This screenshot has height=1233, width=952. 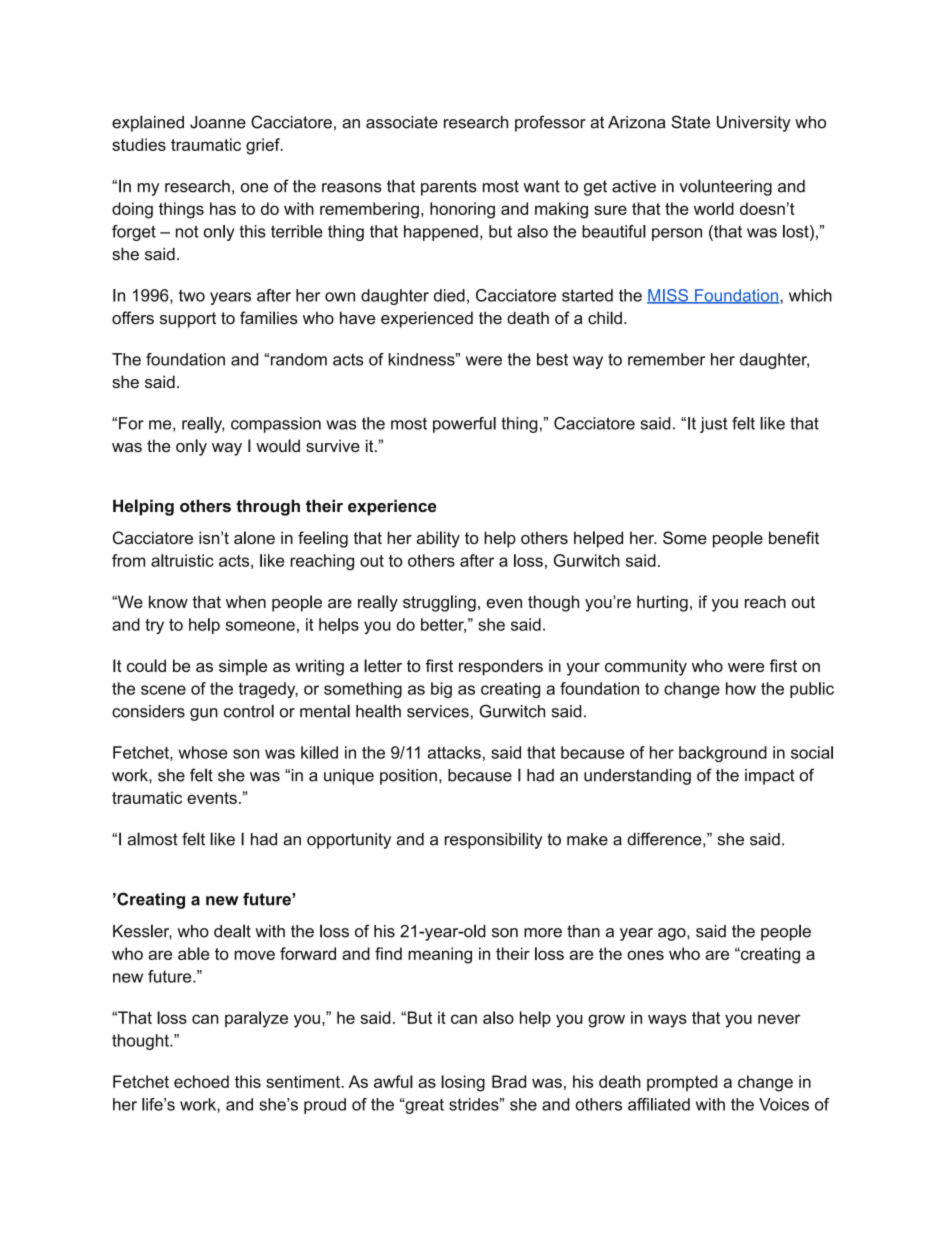 What do you see at coordinates (463, 1083) in the screenshot?
I see `losing` at bounding box center [463, 1083].
